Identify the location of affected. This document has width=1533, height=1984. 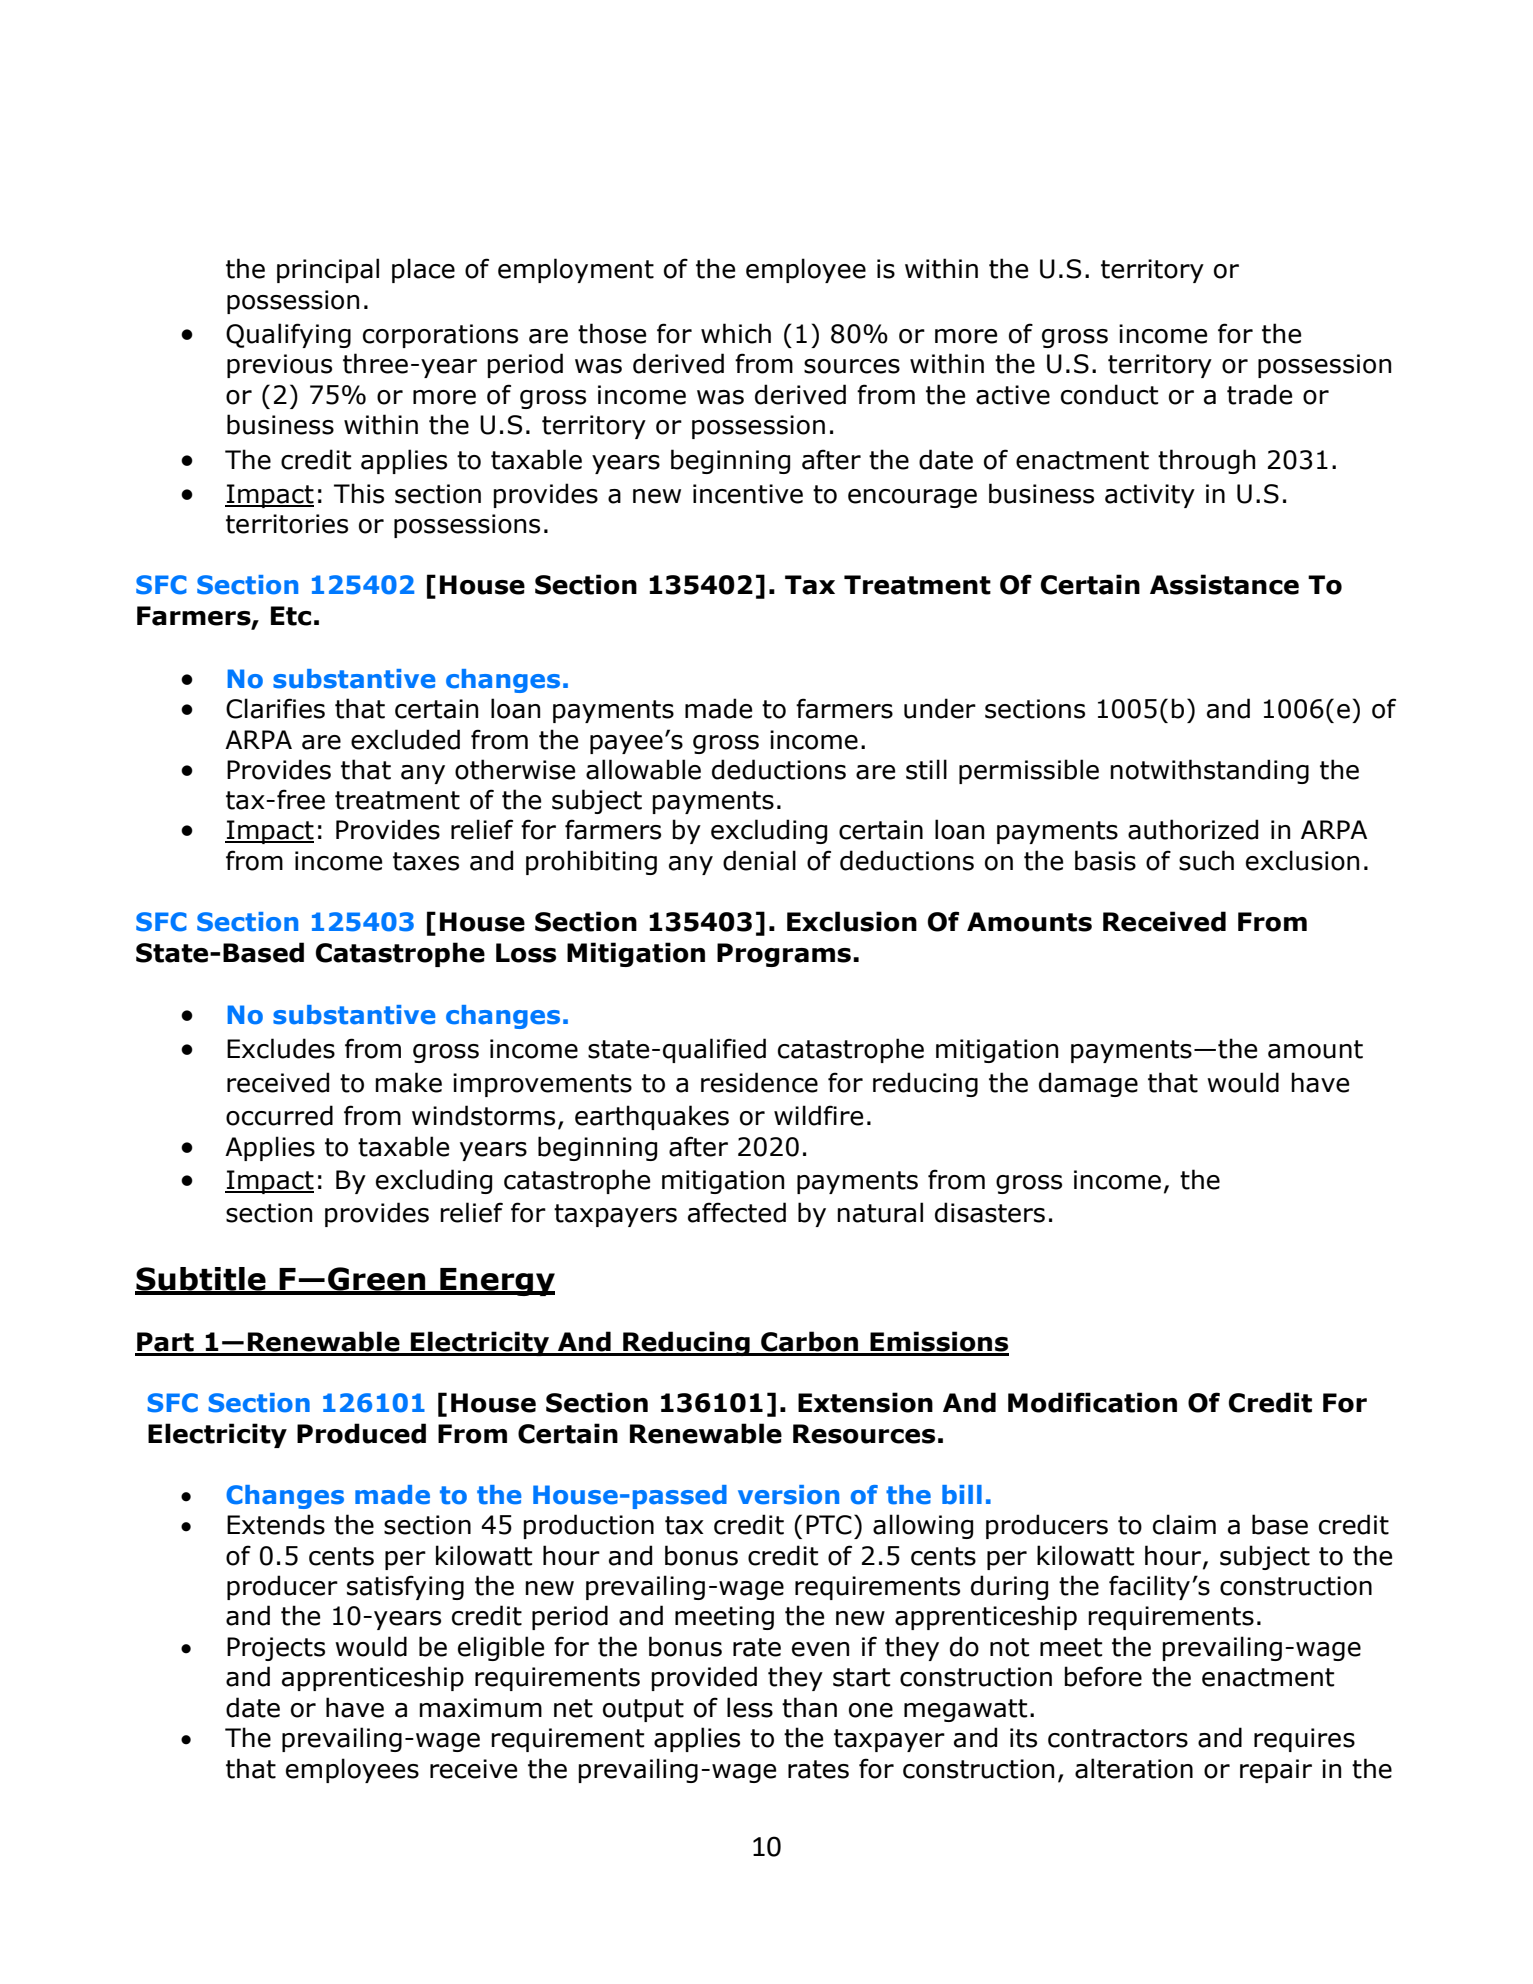
(737, 1212).
